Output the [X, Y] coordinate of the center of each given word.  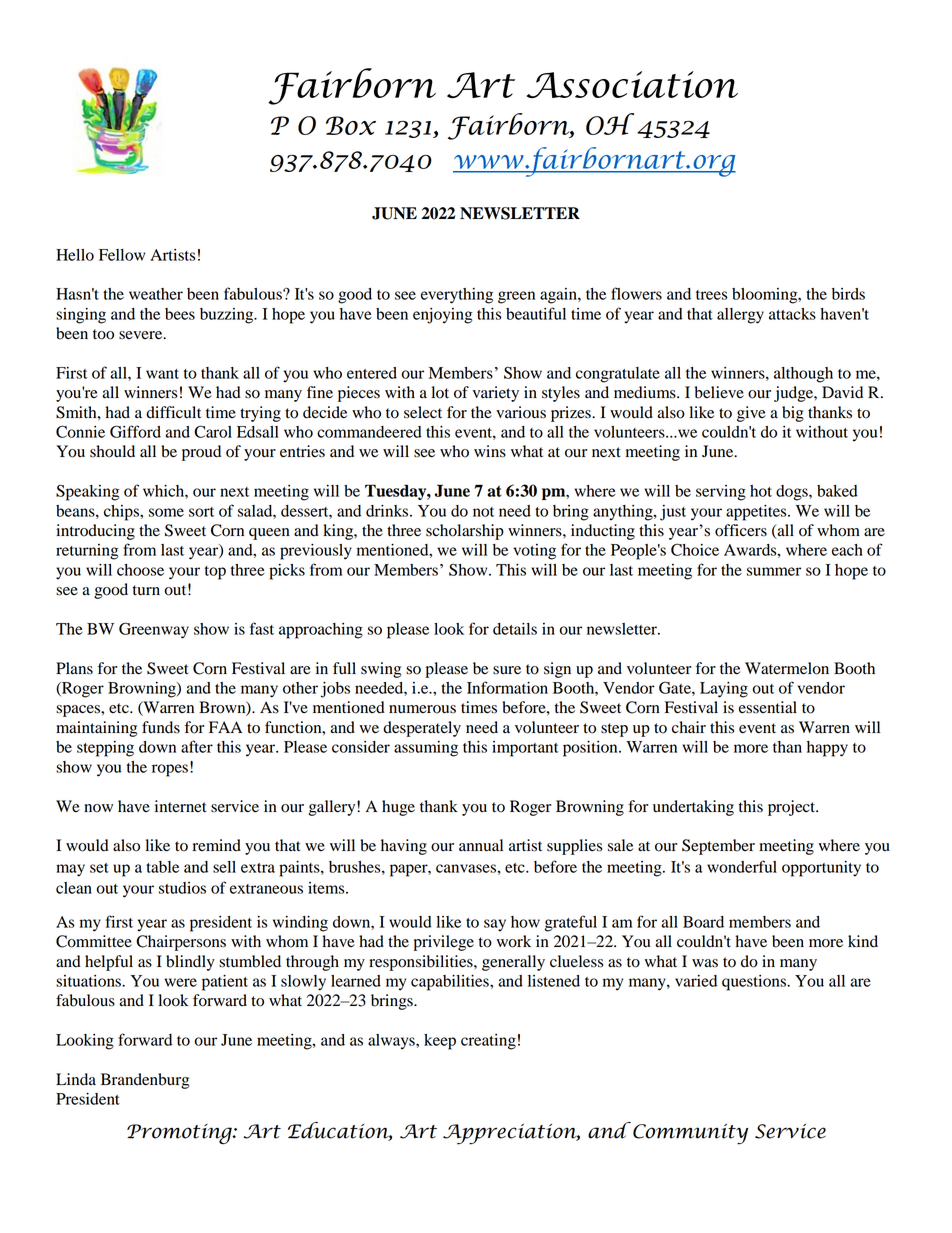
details [515, 629]
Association [632, 84]
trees [711, 295]
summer [774, 571]
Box [351, 125]
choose [140, 570]
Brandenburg [145, 1081]
